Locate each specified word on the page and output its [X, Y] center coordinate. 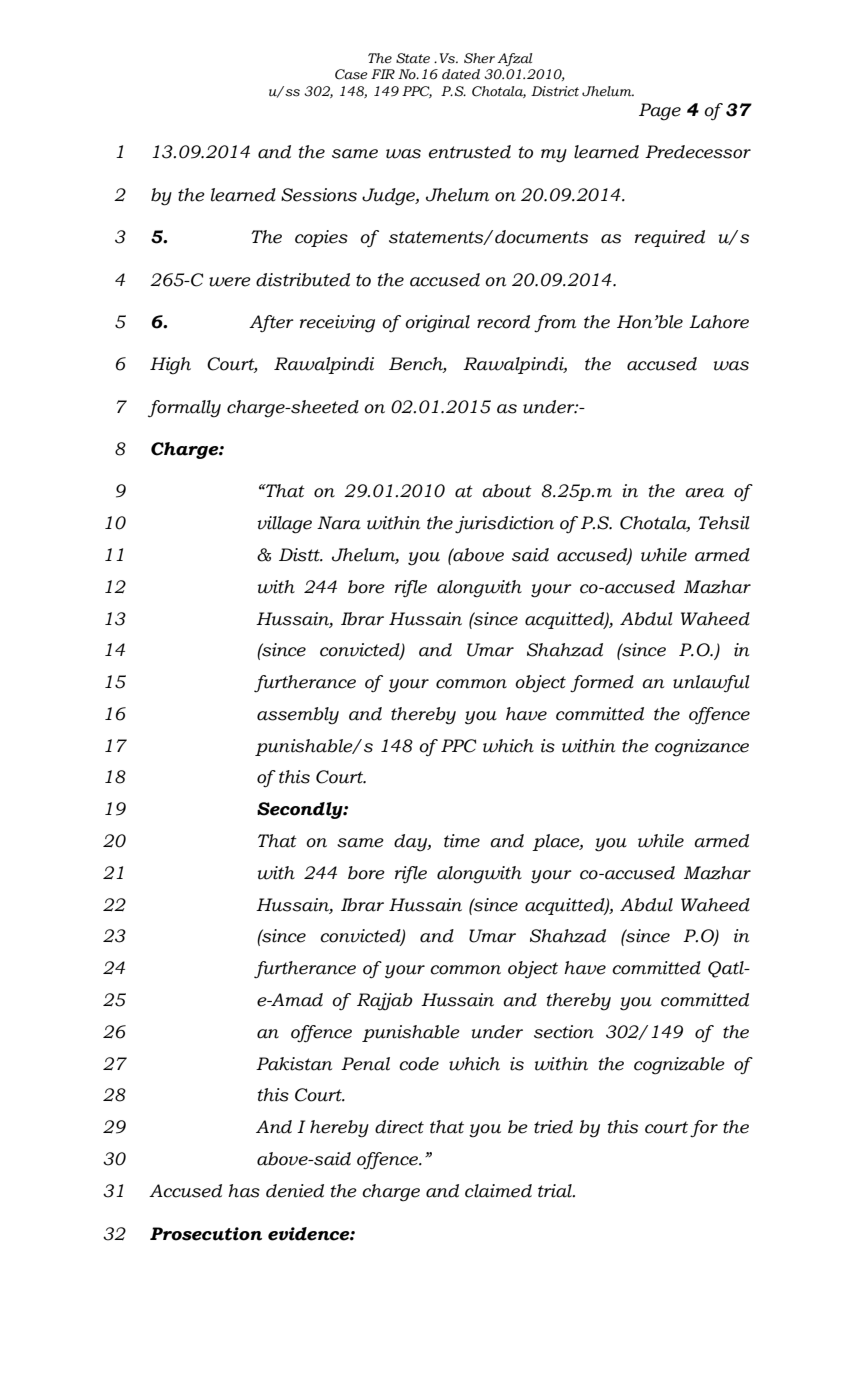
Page [660, 112]
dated [461, 74]
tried [553, 1127]
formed [602, 683]
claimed [498, 1191]
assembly [298, 716]
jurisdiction [504, 525]
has [244, 1191]
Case [351, 74]
